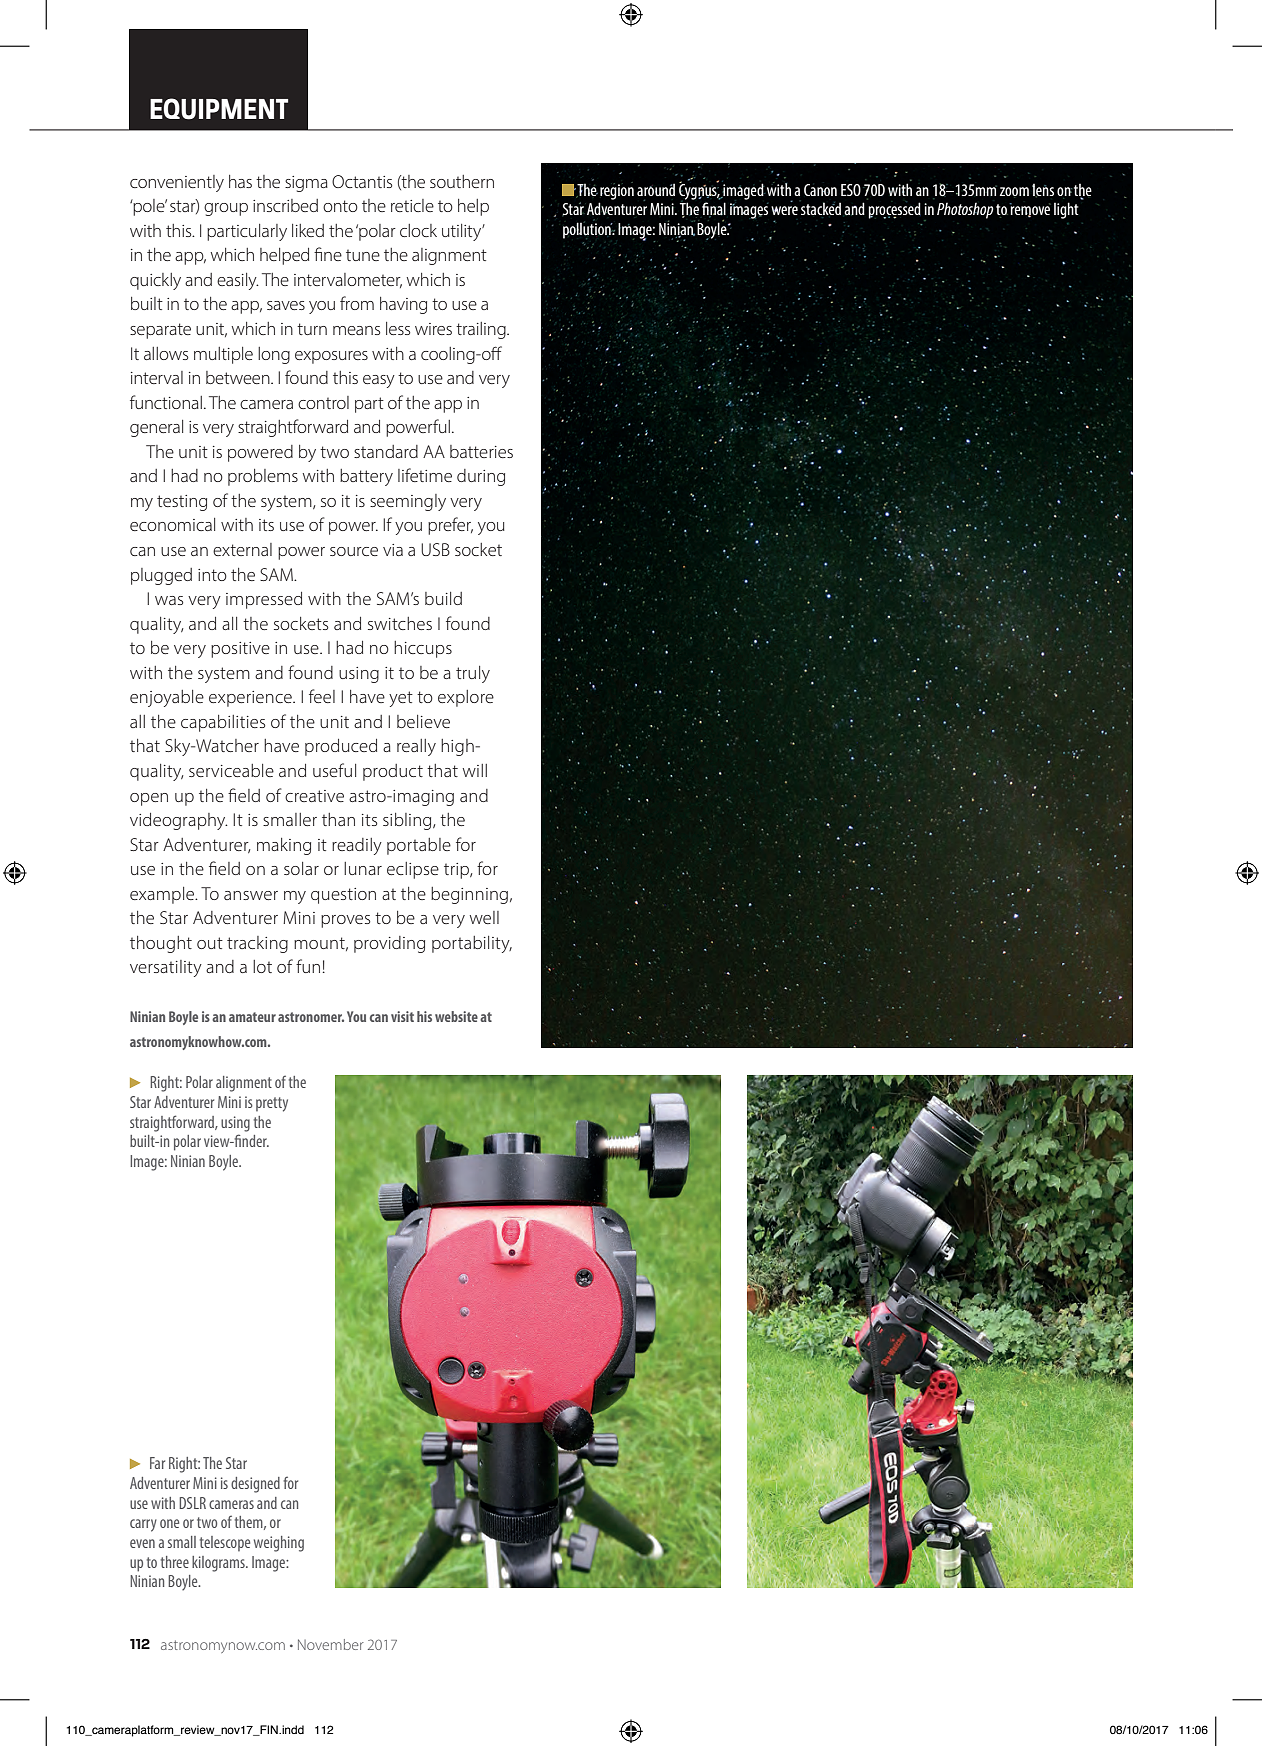 The image size is (1262, 1746). Describe the element at coordinates (965, 211) in the image. I see `Photoshop` at that location.
